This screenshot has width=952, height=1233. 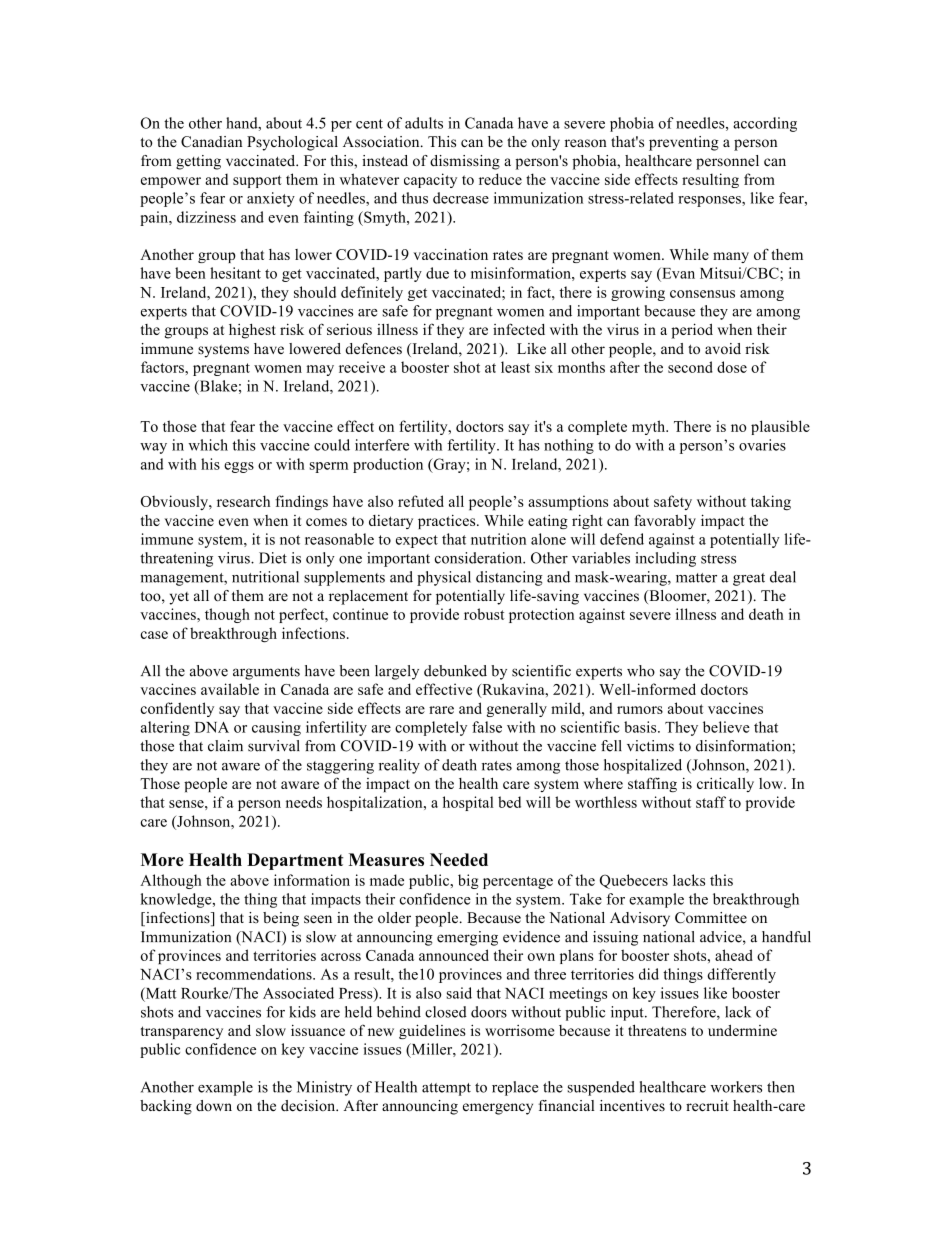 What do you see at coordinates (749, 579) in the screenshot?
I see `great` at bounding box center [749, 579].
